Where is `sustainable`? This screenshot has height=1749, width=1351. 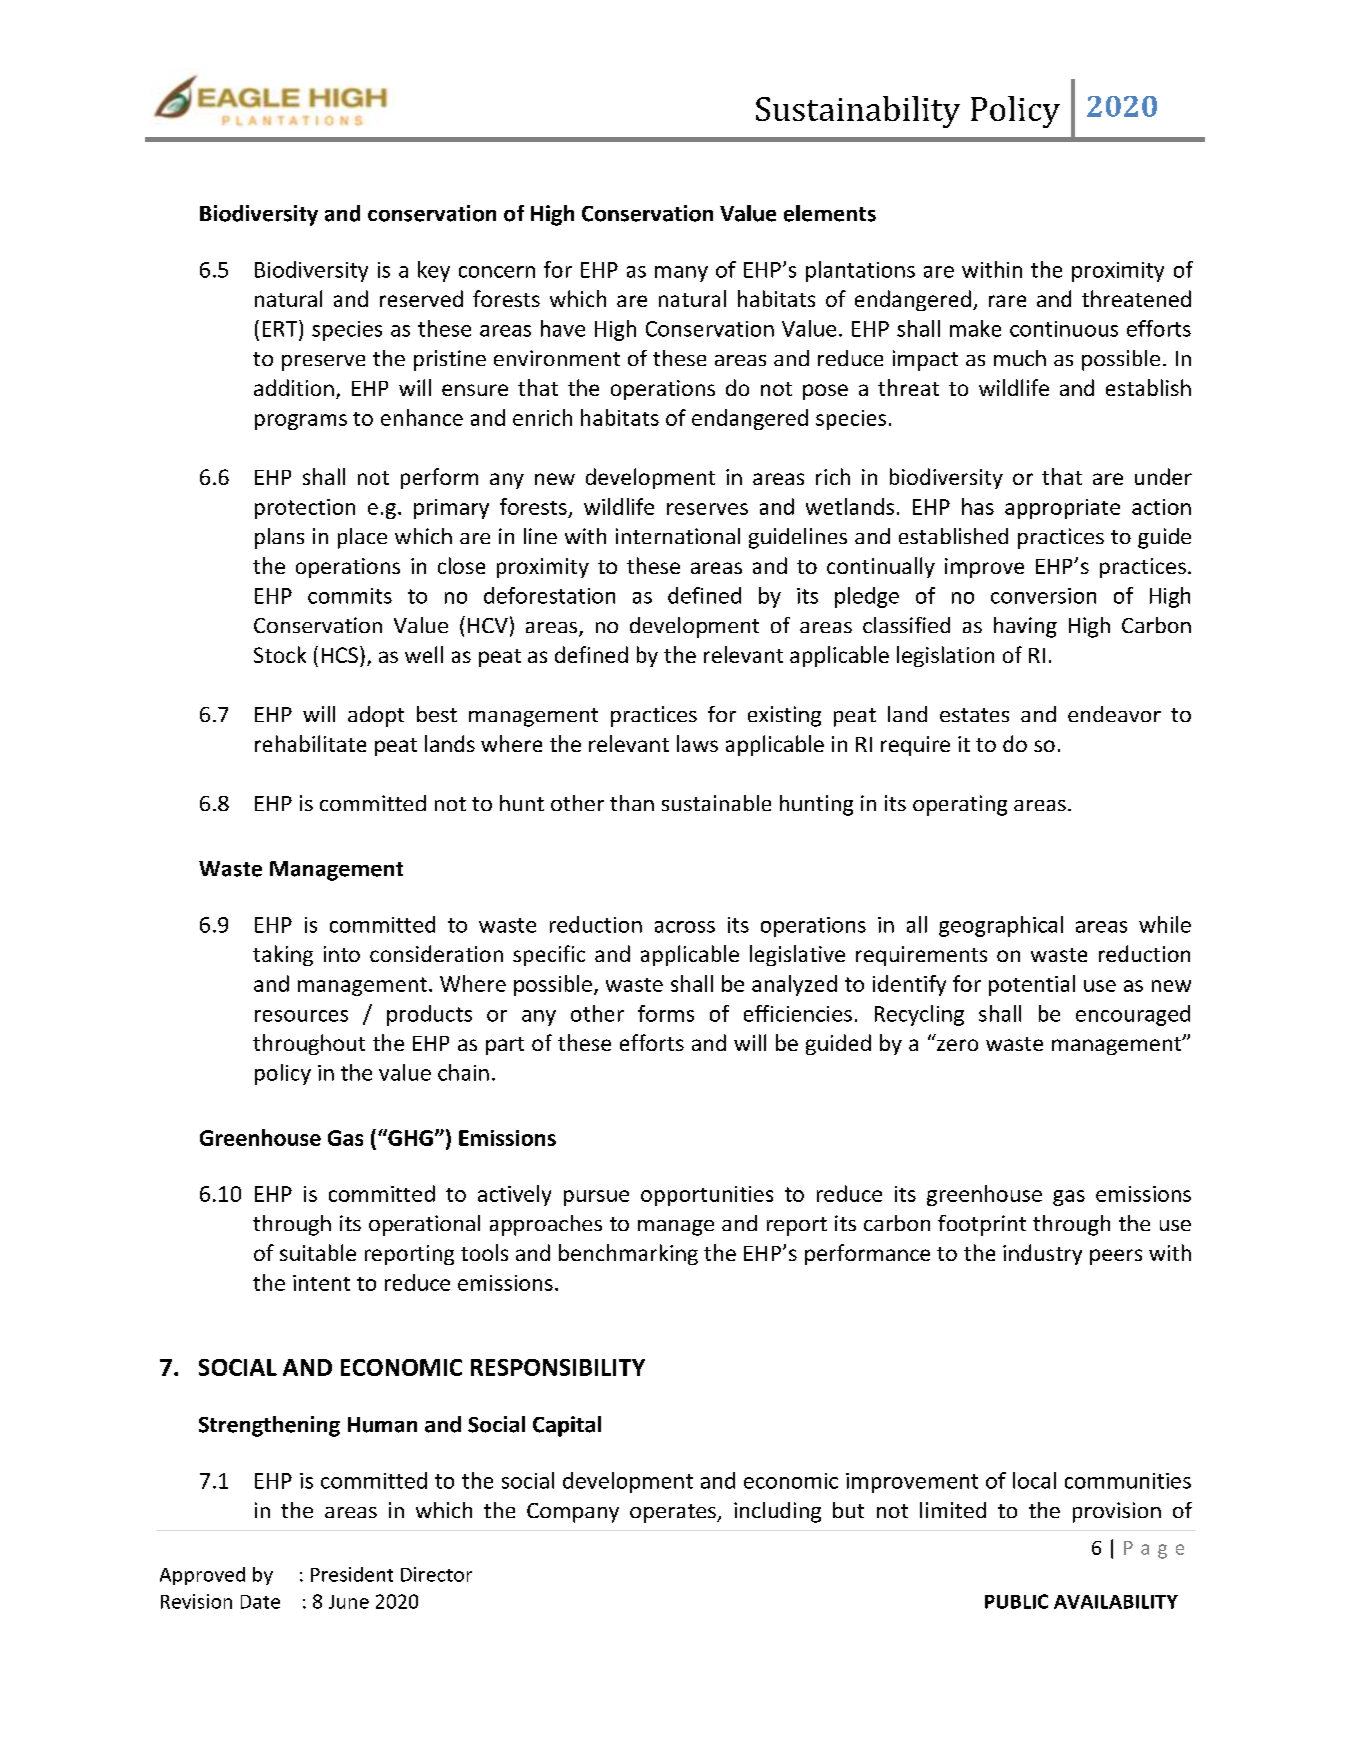
sustainable is located at coordinates (716, 803).
